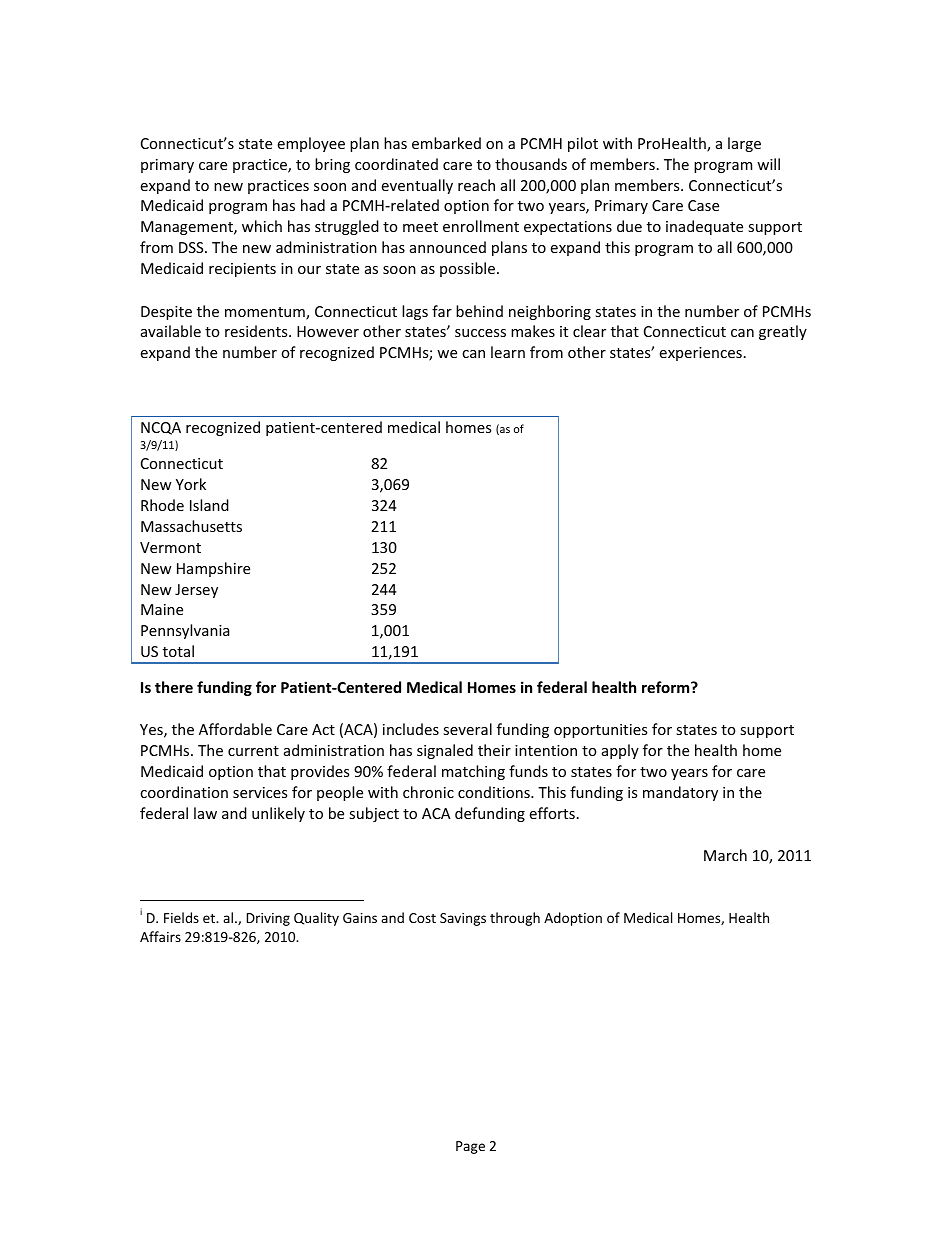 Image resolution: width=952 pixels, height=1233 pixels. I want to click on Pennsylvania, so click(185, 631).
